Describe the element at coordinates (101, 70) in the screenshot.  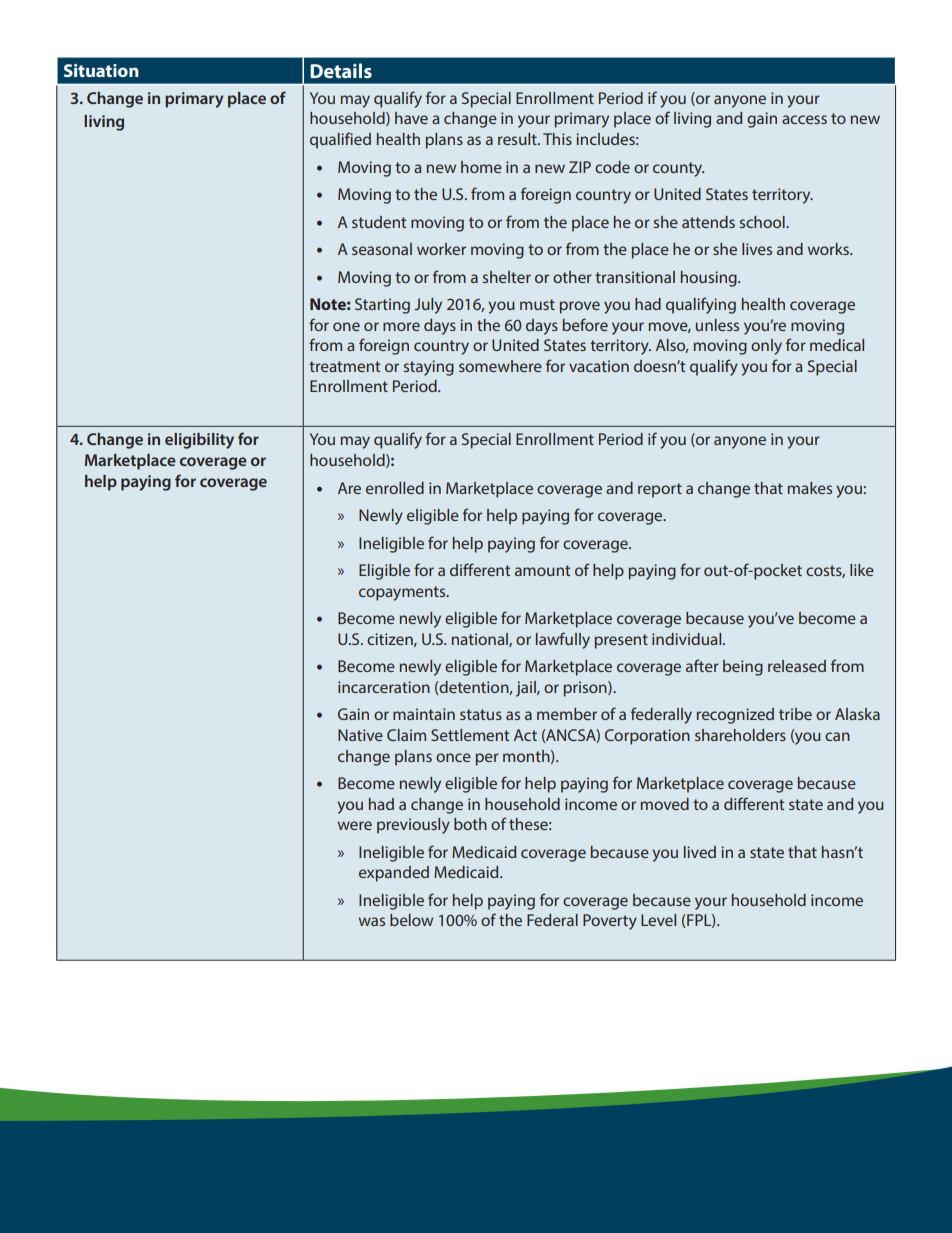
I see `Situation` at that location.
